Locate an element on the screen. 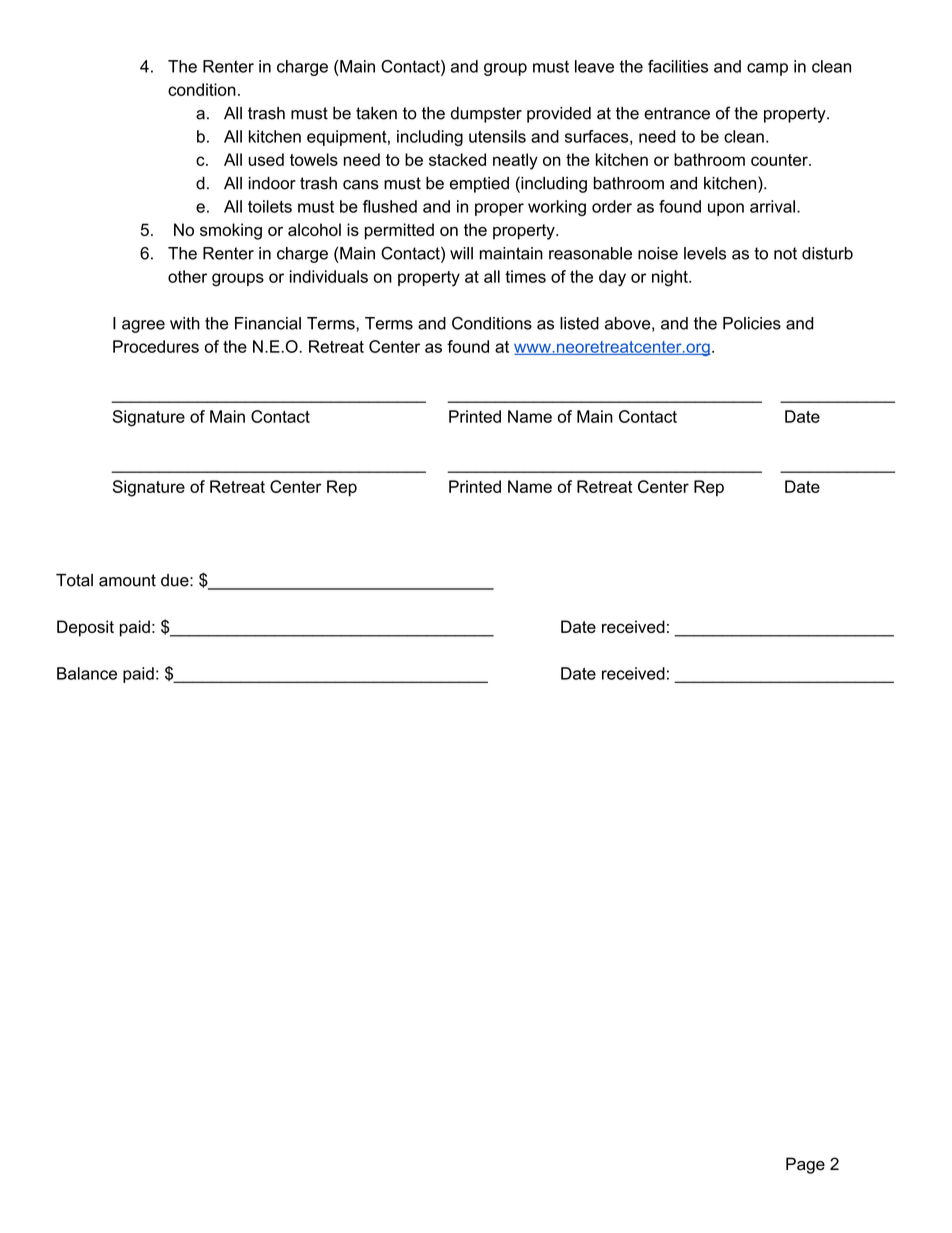 The width and height of the screenshot is (952, 1233). camp is located at coordinates (767, 69).
